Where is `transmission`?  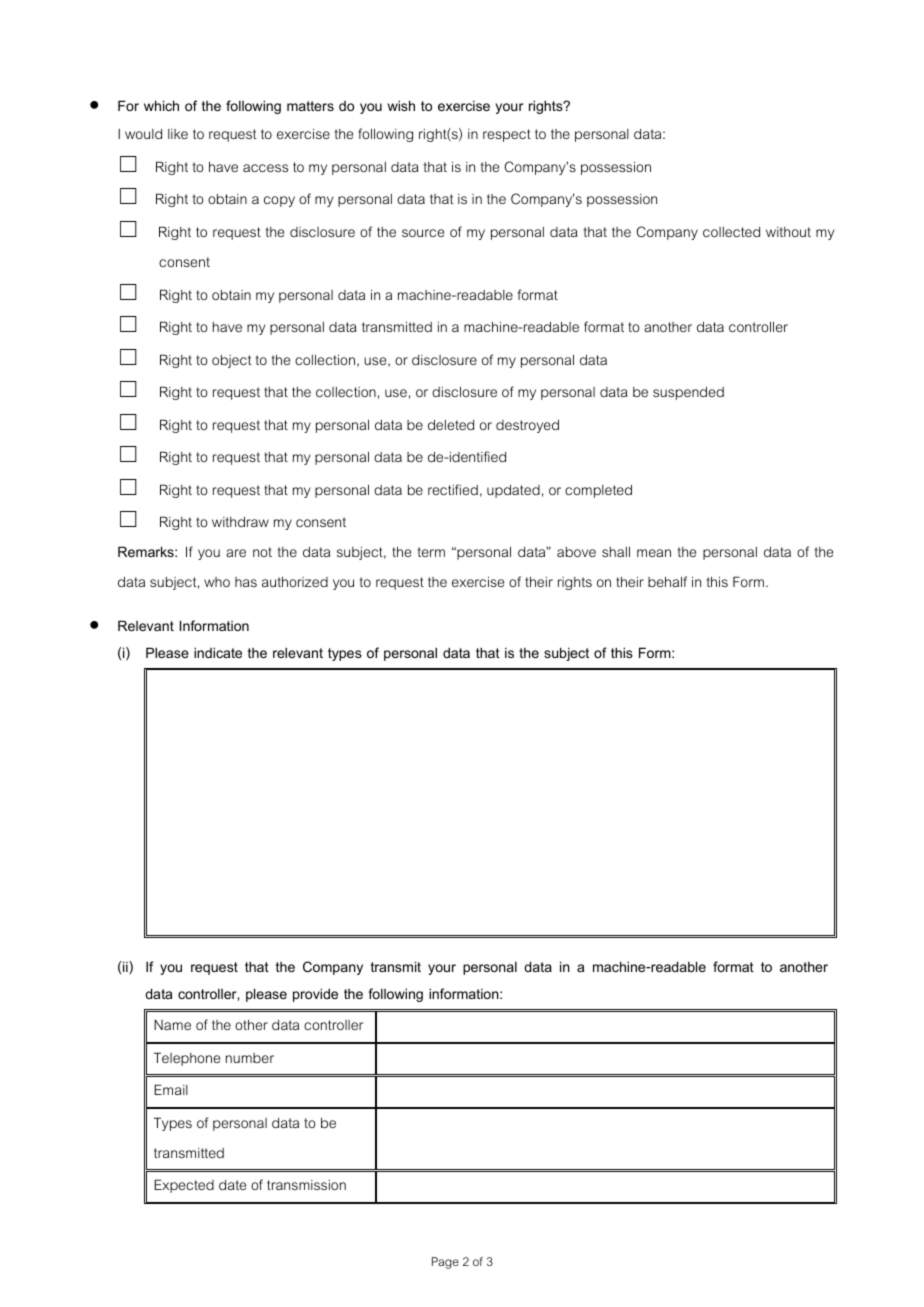
transmission is located at coordinates (306, 1185).
